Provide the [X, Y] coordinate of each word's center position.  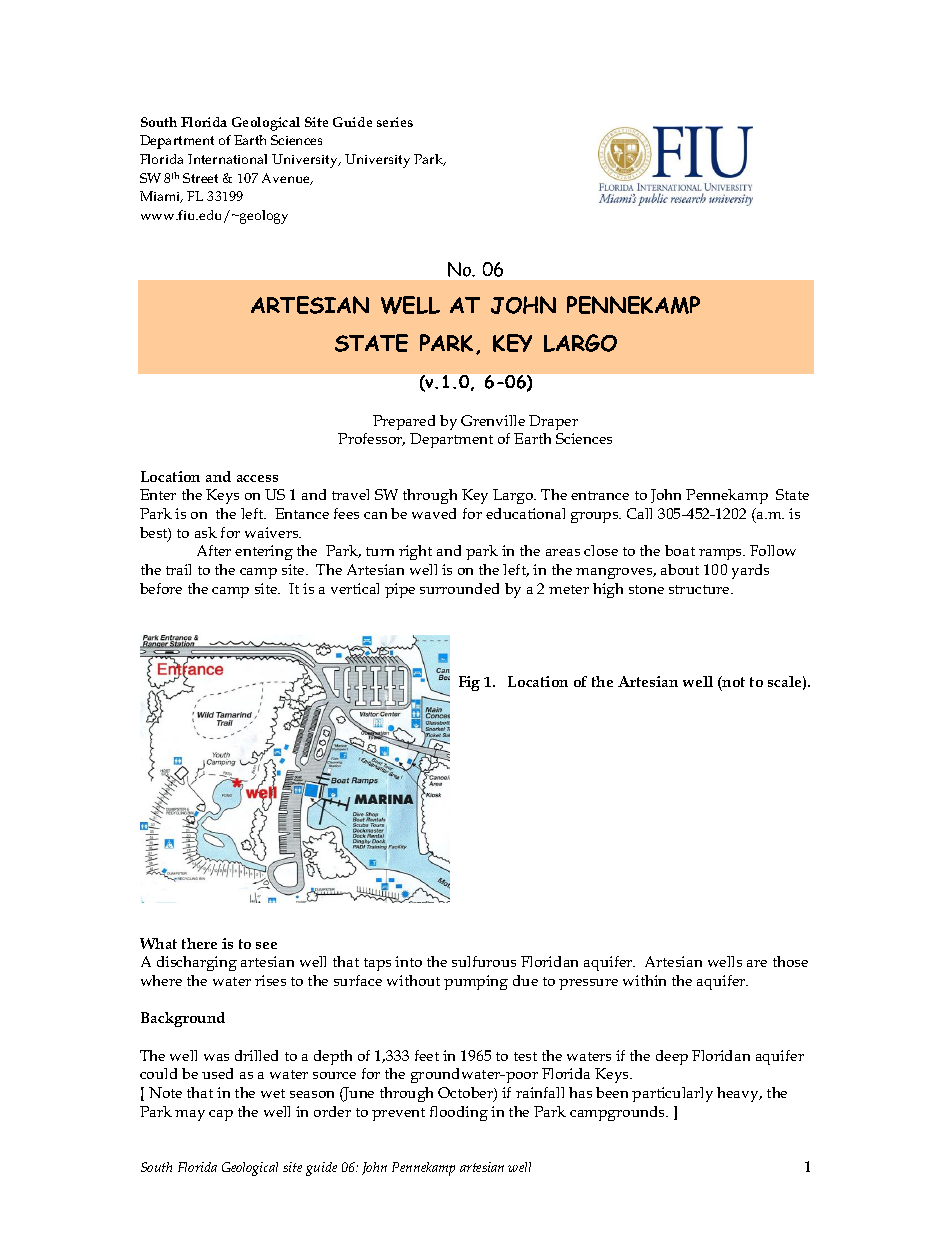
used [217, 1073]
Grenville [493, 420]
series [395, 122]
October [466, 1094]
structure [700, 589]
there [199, 943]
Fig [469, 683]
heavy [739, 1094]
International [227, 159]
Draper [553, 422]
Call [639, 513]
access [257, 478]
